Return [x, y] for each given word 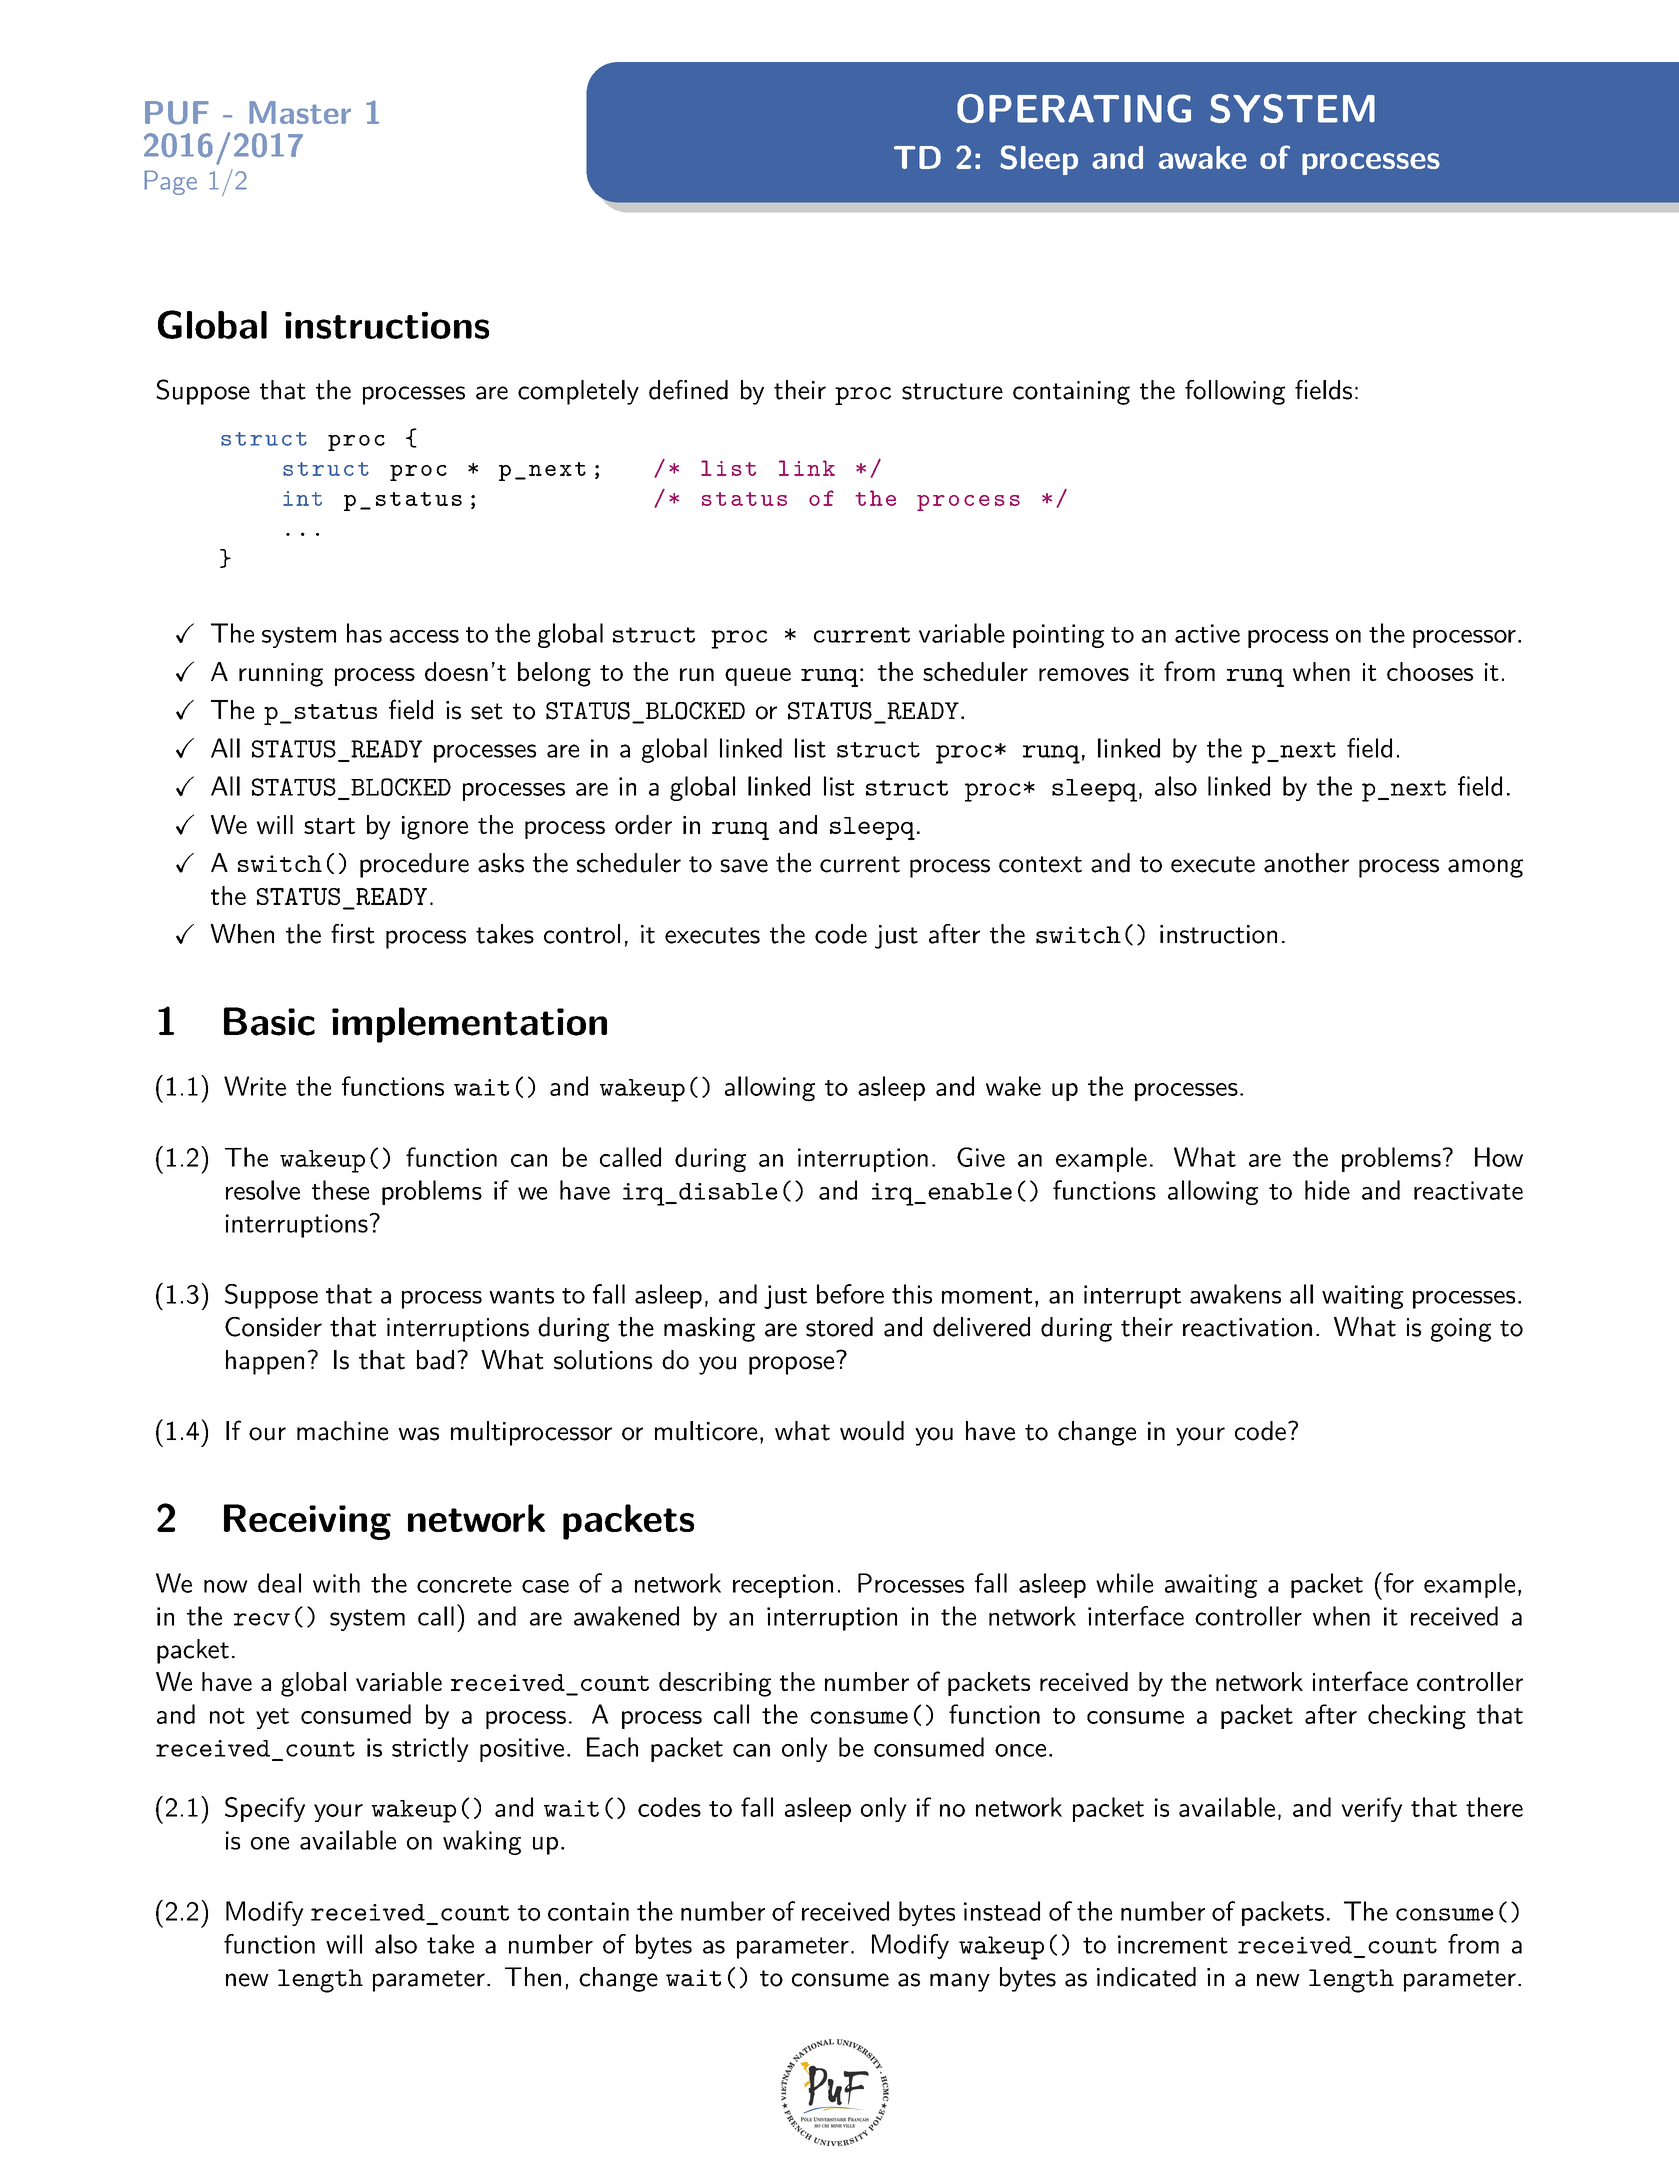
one [270, 1843]
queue [758, 677]
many [960, 1982]
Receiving [307, 1522]
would [872, 1431]
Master [300, 112]
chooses [1430, 671]
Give [981, 1157]
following [1235, 392]
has [364, 633]
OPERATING [1074, 108]
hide [1327, 1190]
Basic [269, 1021]
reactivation [1247, 1327]
